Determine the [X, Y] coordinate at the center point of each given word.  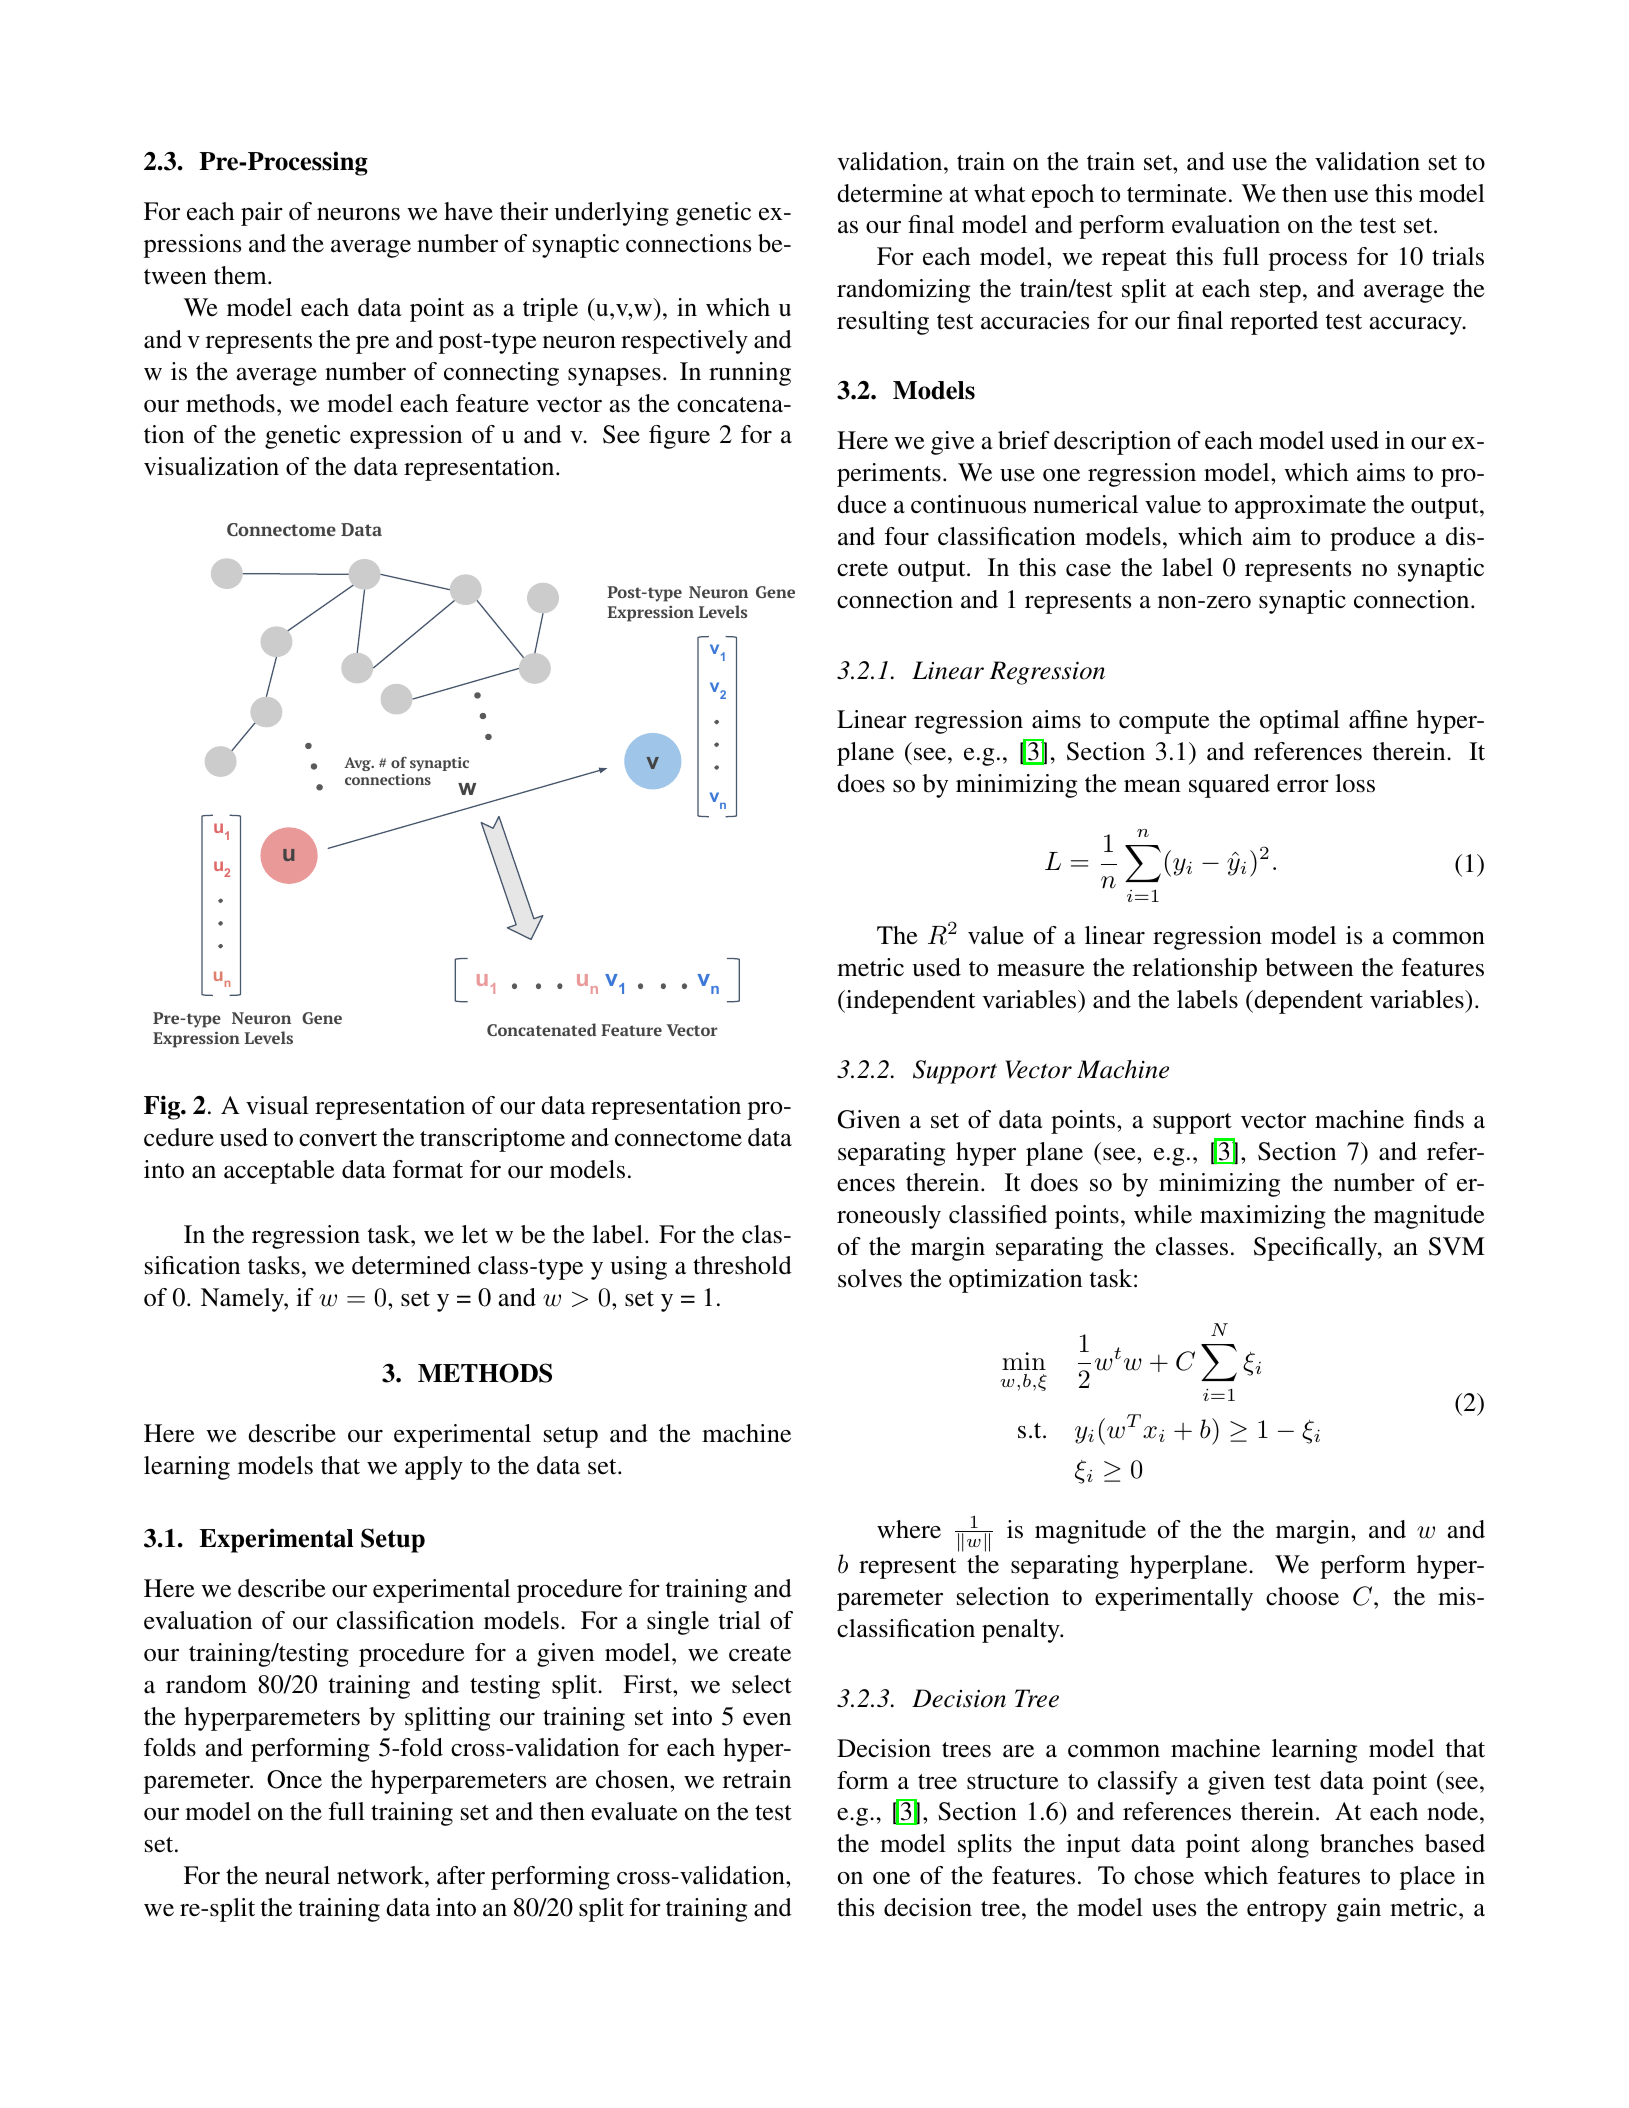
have [468, 211]
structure [1012, 1782]
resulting [883, 323]
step [1280, 292]
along [1280, 1846]
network [381, 1875]
